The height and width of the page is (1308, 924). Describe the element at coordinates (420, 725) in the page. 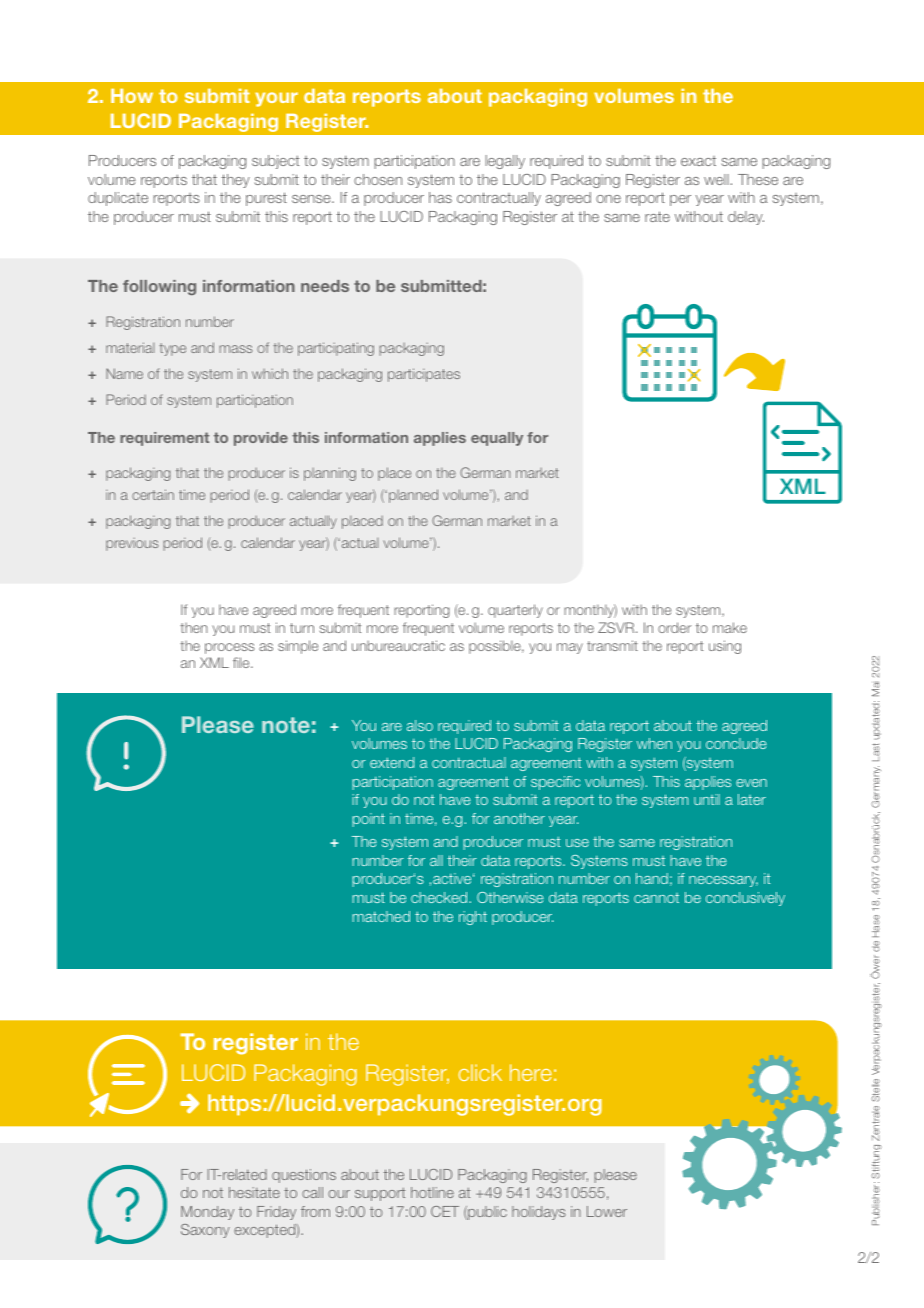

I see `also` at that location.
